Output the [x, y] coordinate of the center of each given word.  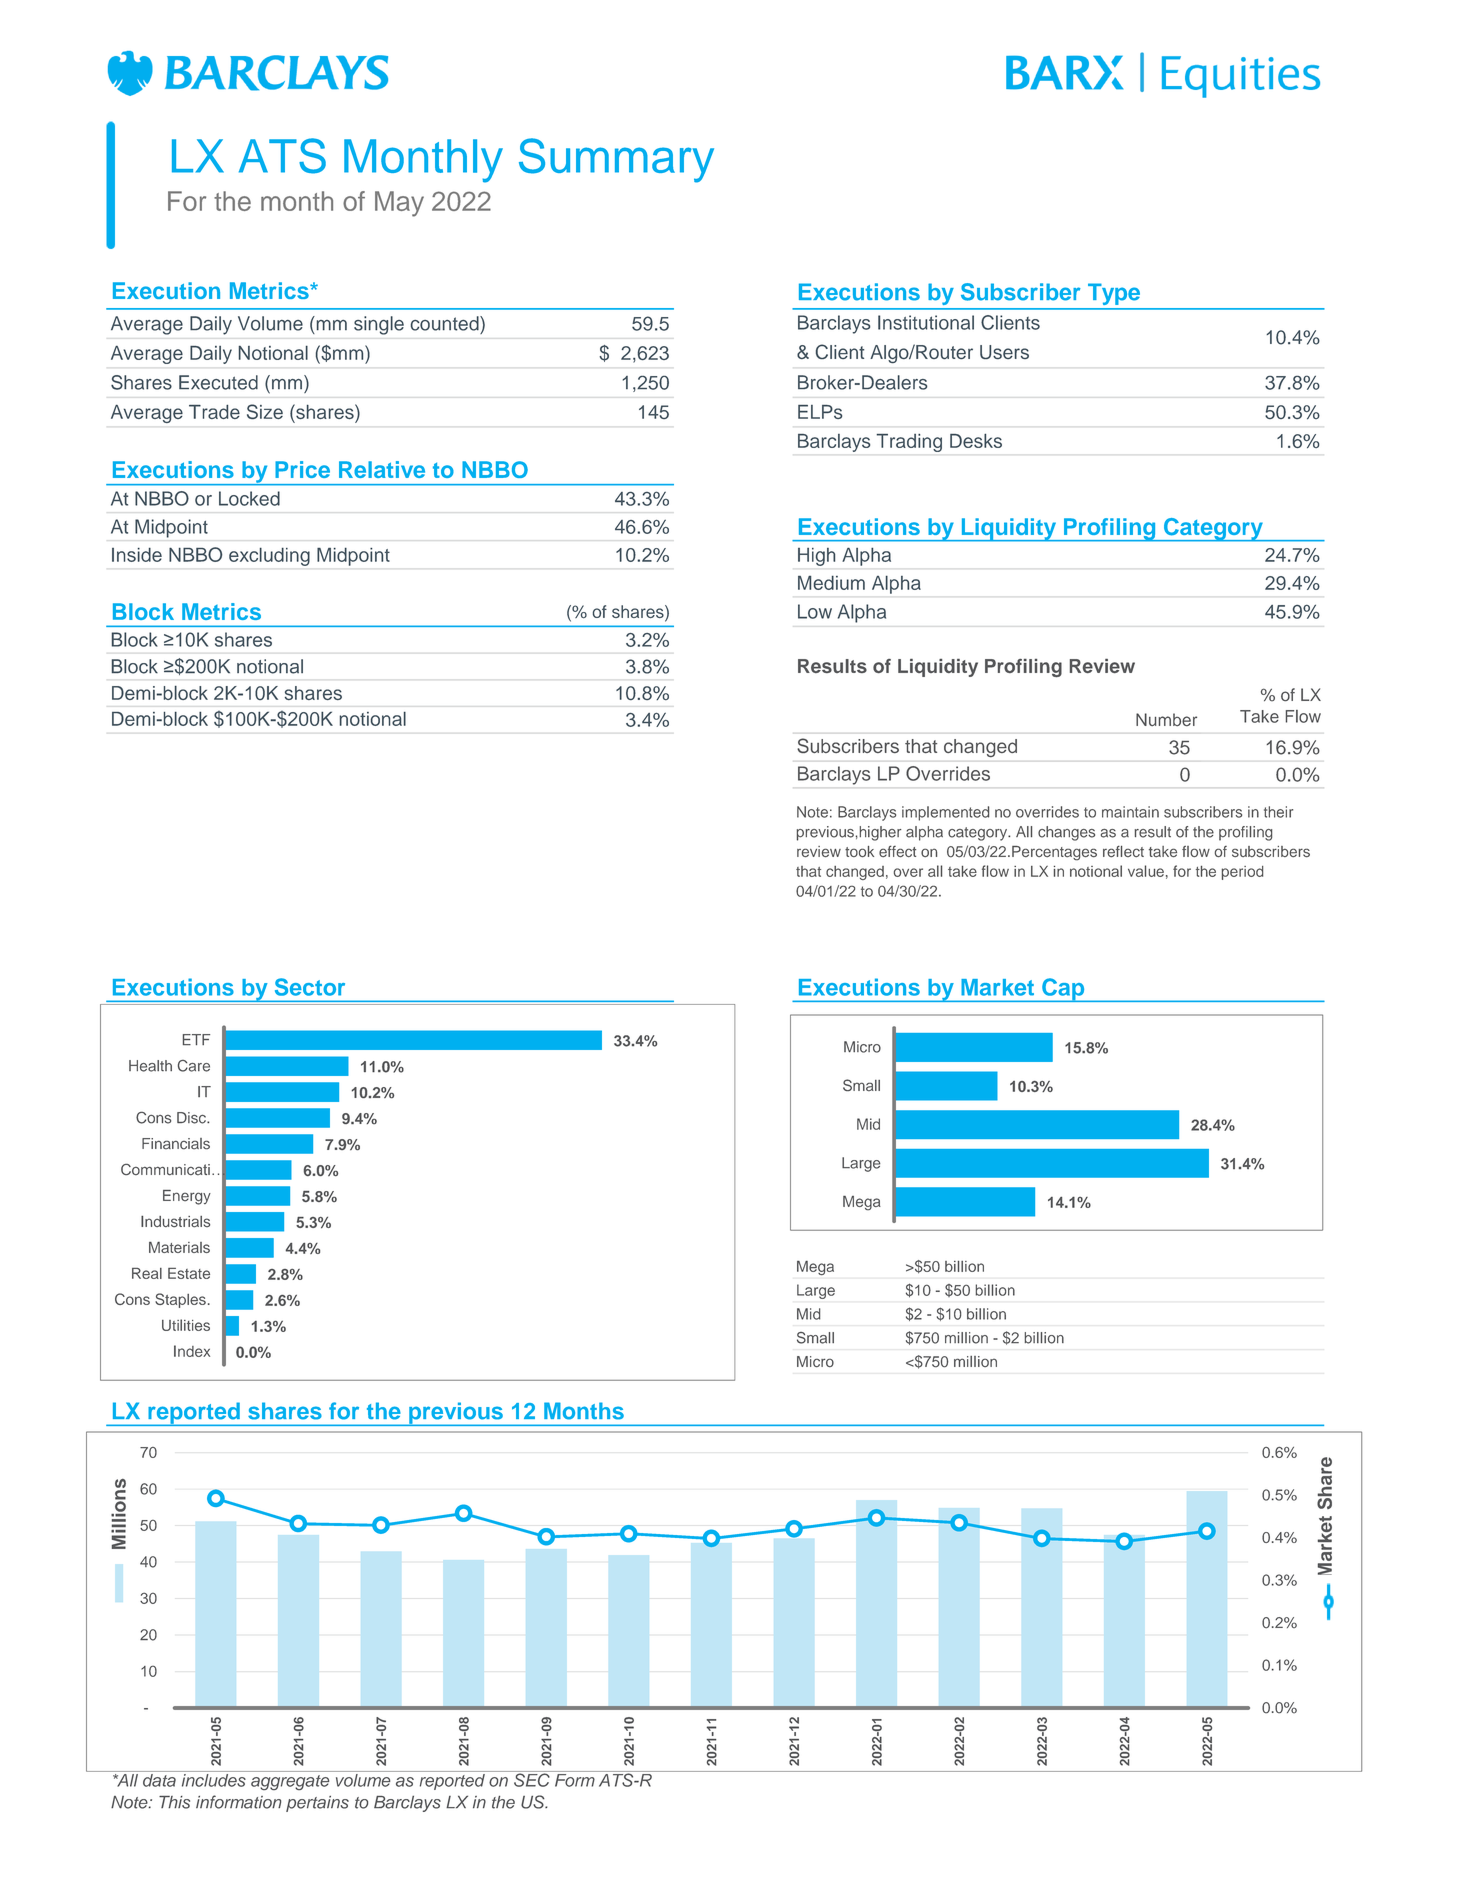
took [859, 852]
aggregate [290, 1782]
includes [213, 1779]
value [1146, 871]
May [399, 204]
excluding [269, 557]
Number [1166, 720]
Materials [179, 1247]
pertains [317, 1804]
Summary [616, 160]
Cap [1063, 990]
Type [1114, 294]
